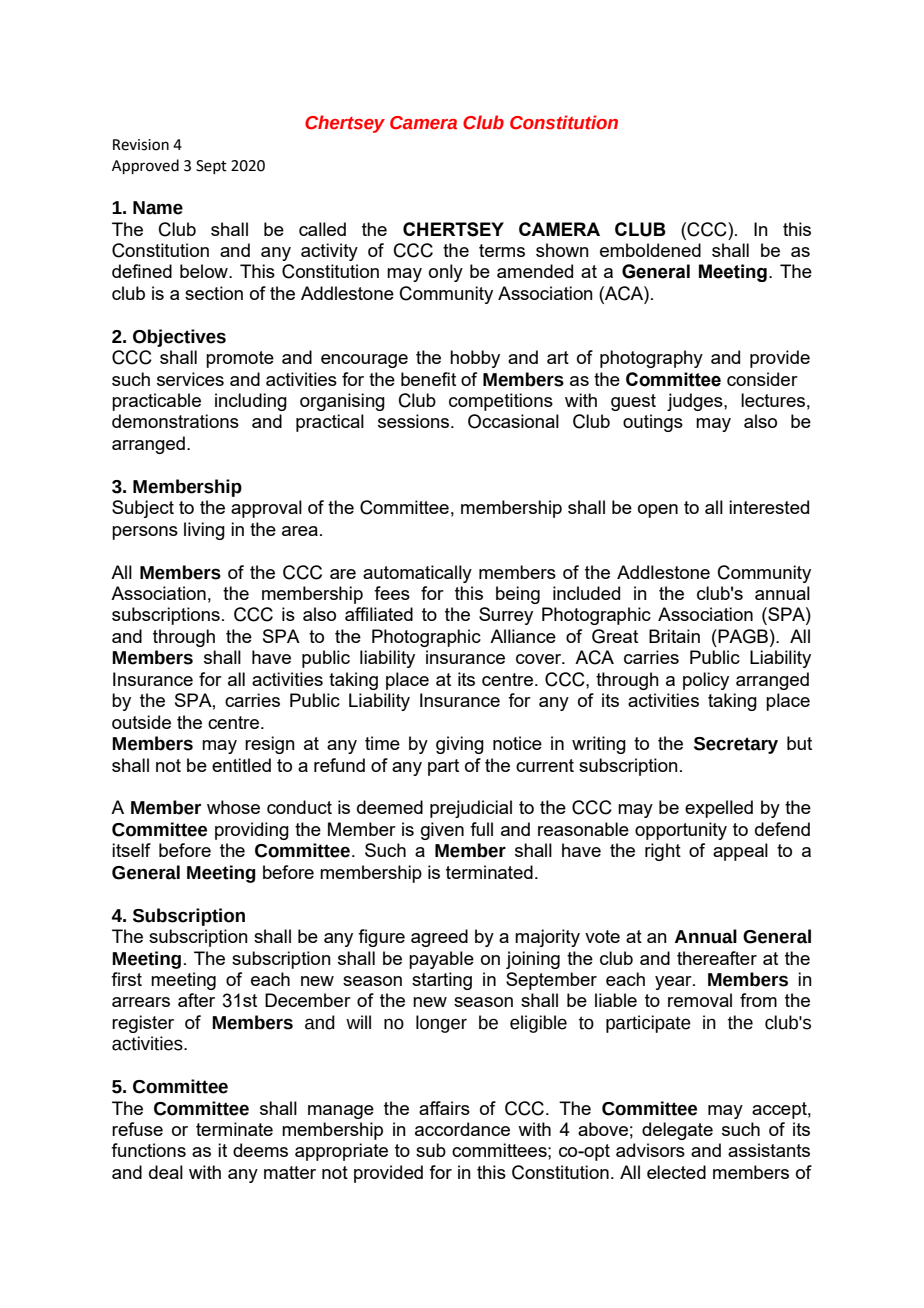  What do you see at coordinates (769, 507) in the screenshot?
I see `interested` at bounding box center [769, 507].
